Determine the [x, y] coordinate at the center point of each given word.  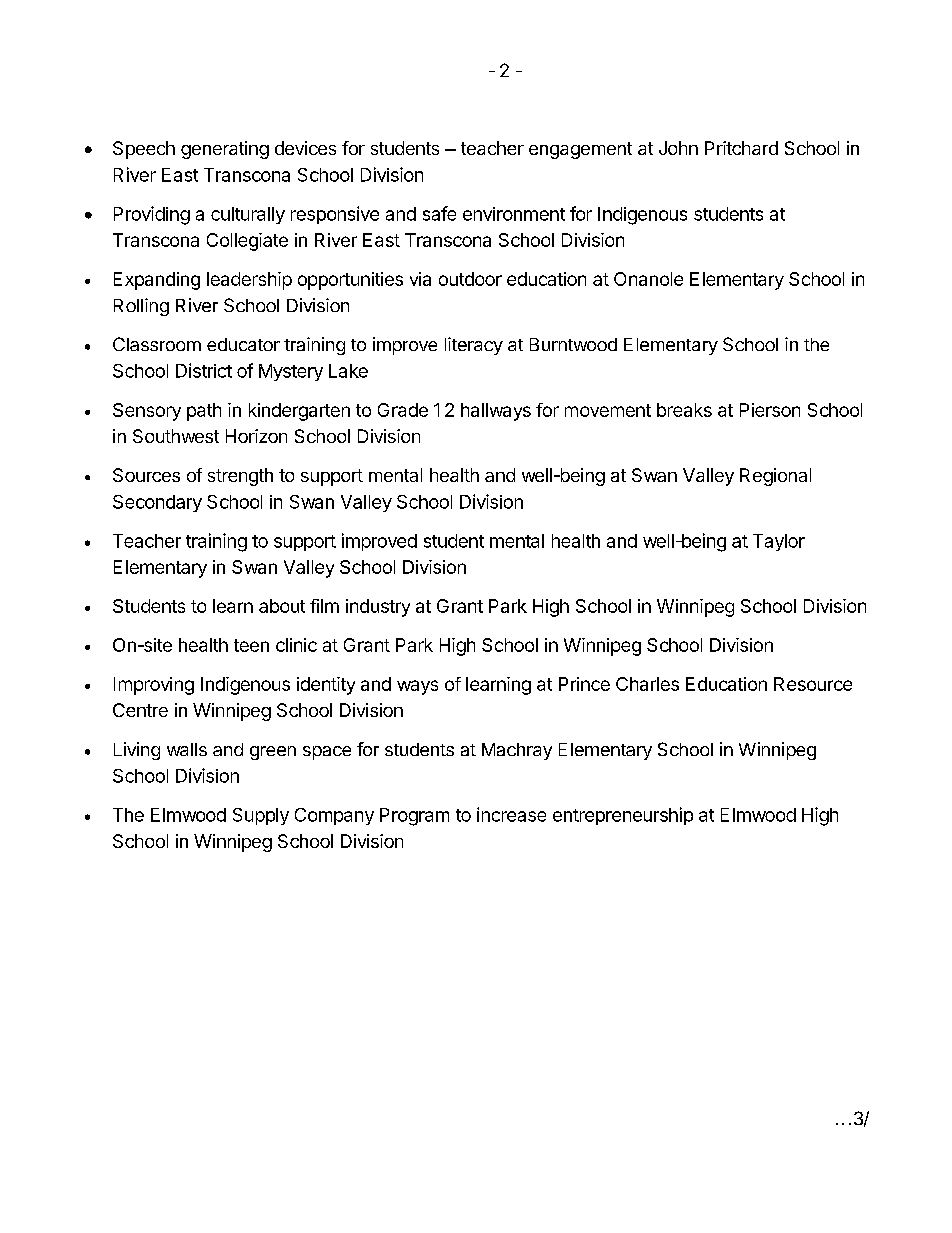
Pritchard [741, 148]
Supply [261, 816]
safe [439, 213]
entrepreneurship [623, 816]
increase [511, 814]
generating [225, 150]
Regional [775, 477]
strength [240, 477]
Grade [403, 410]
